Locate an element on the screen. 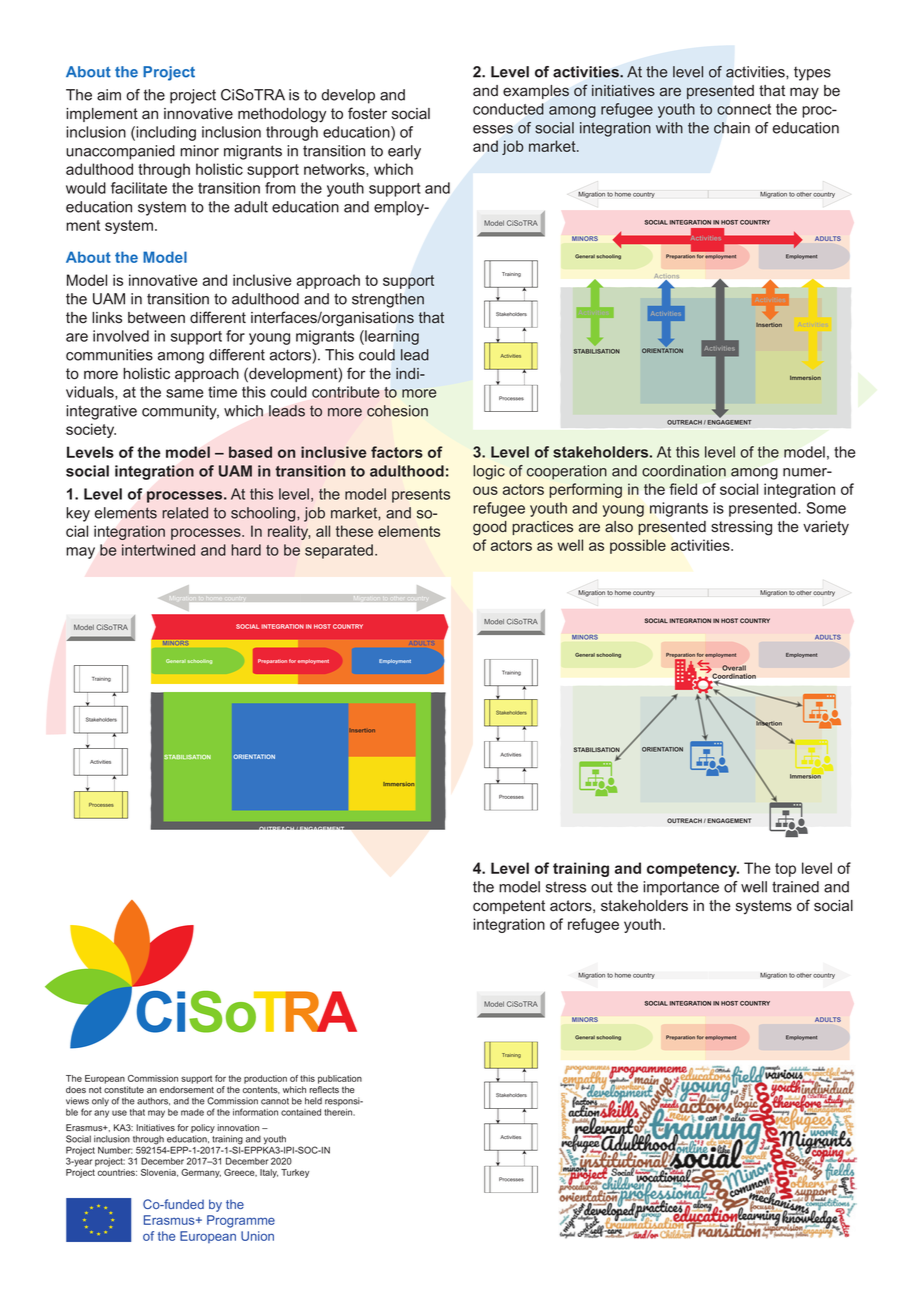 This screenshot has width=924, height=1308. aim is located at coordinates (109, 95).
